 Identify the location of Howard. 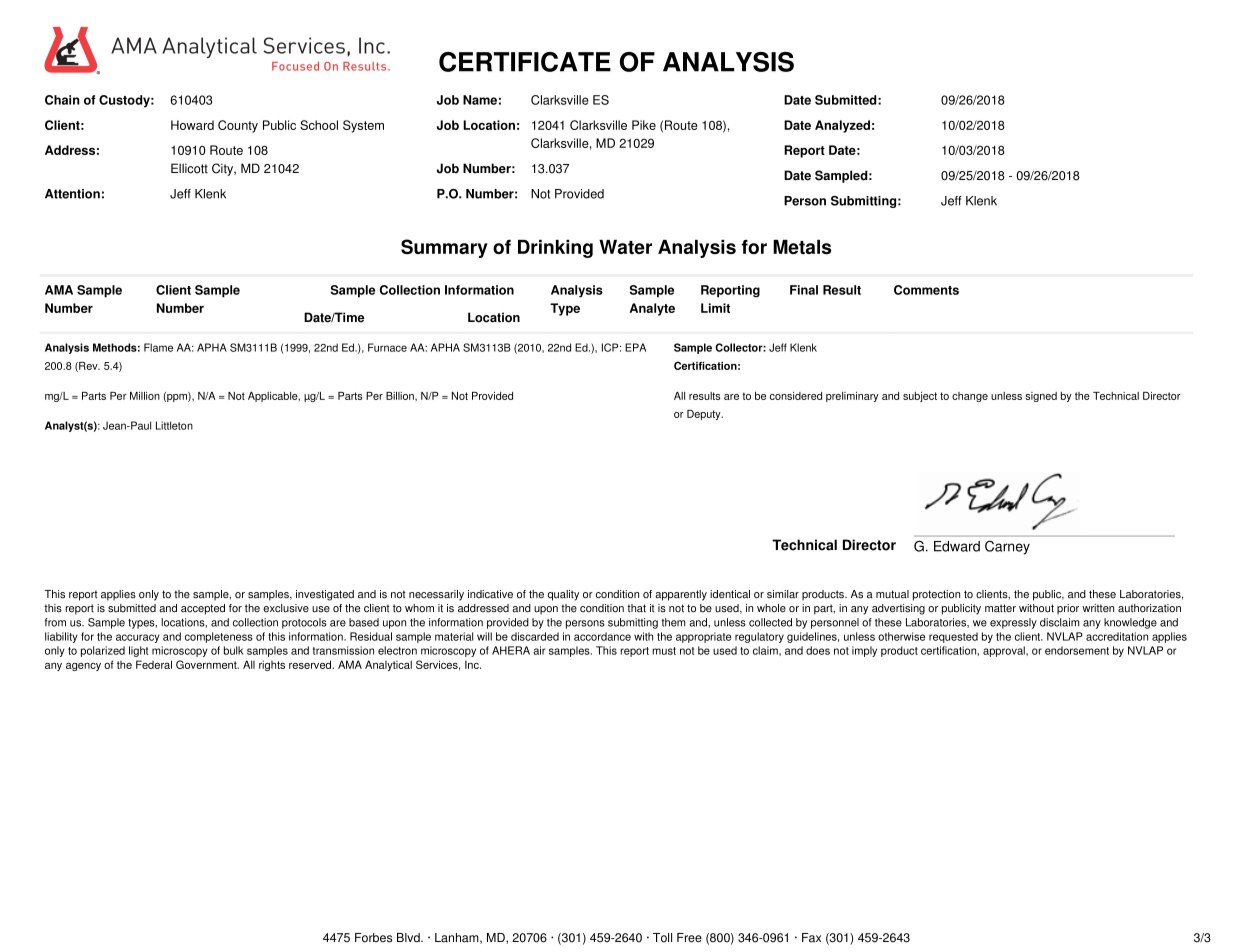
(192, 125).
